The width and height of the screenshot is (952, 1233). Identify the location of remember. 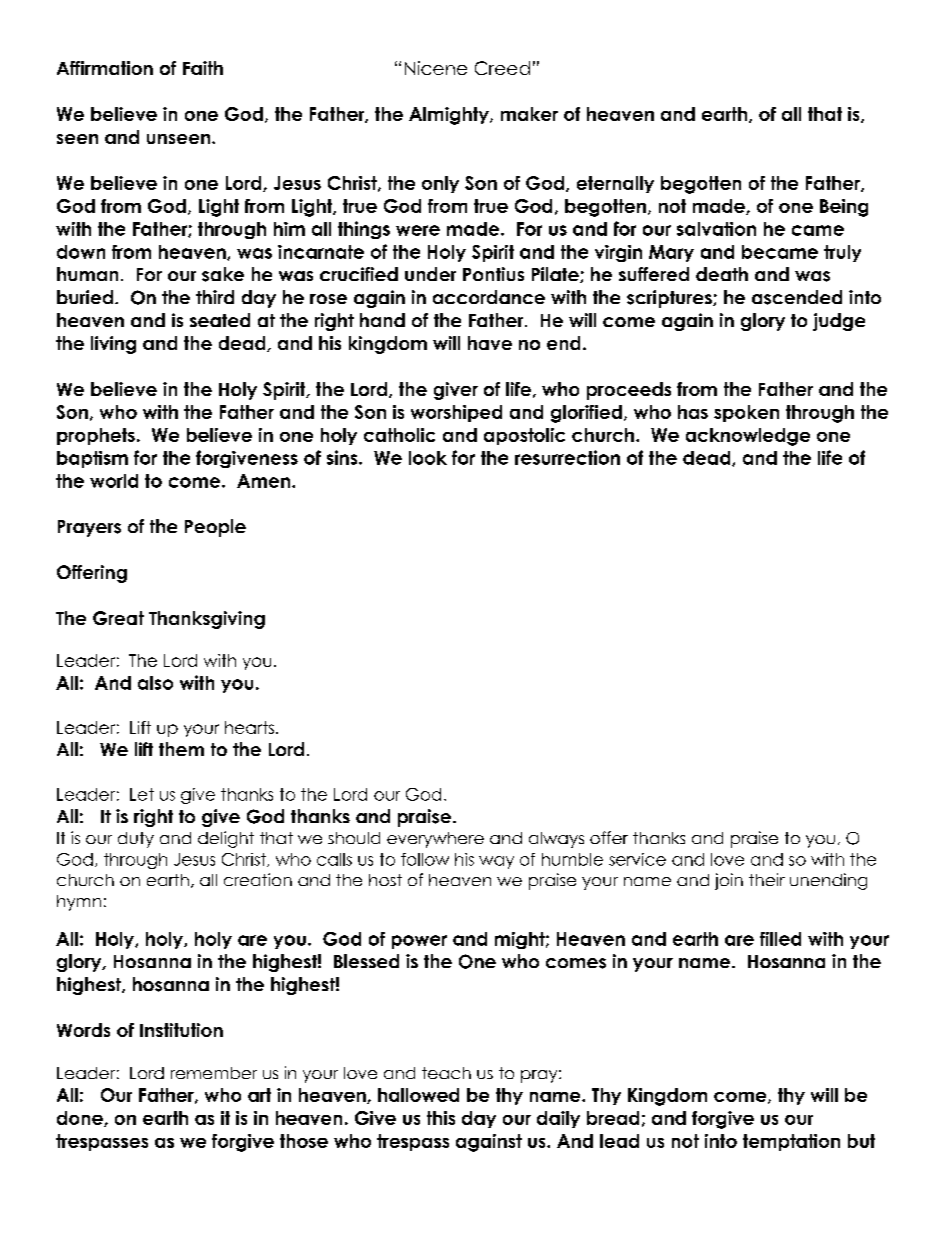
(214, 1073).
